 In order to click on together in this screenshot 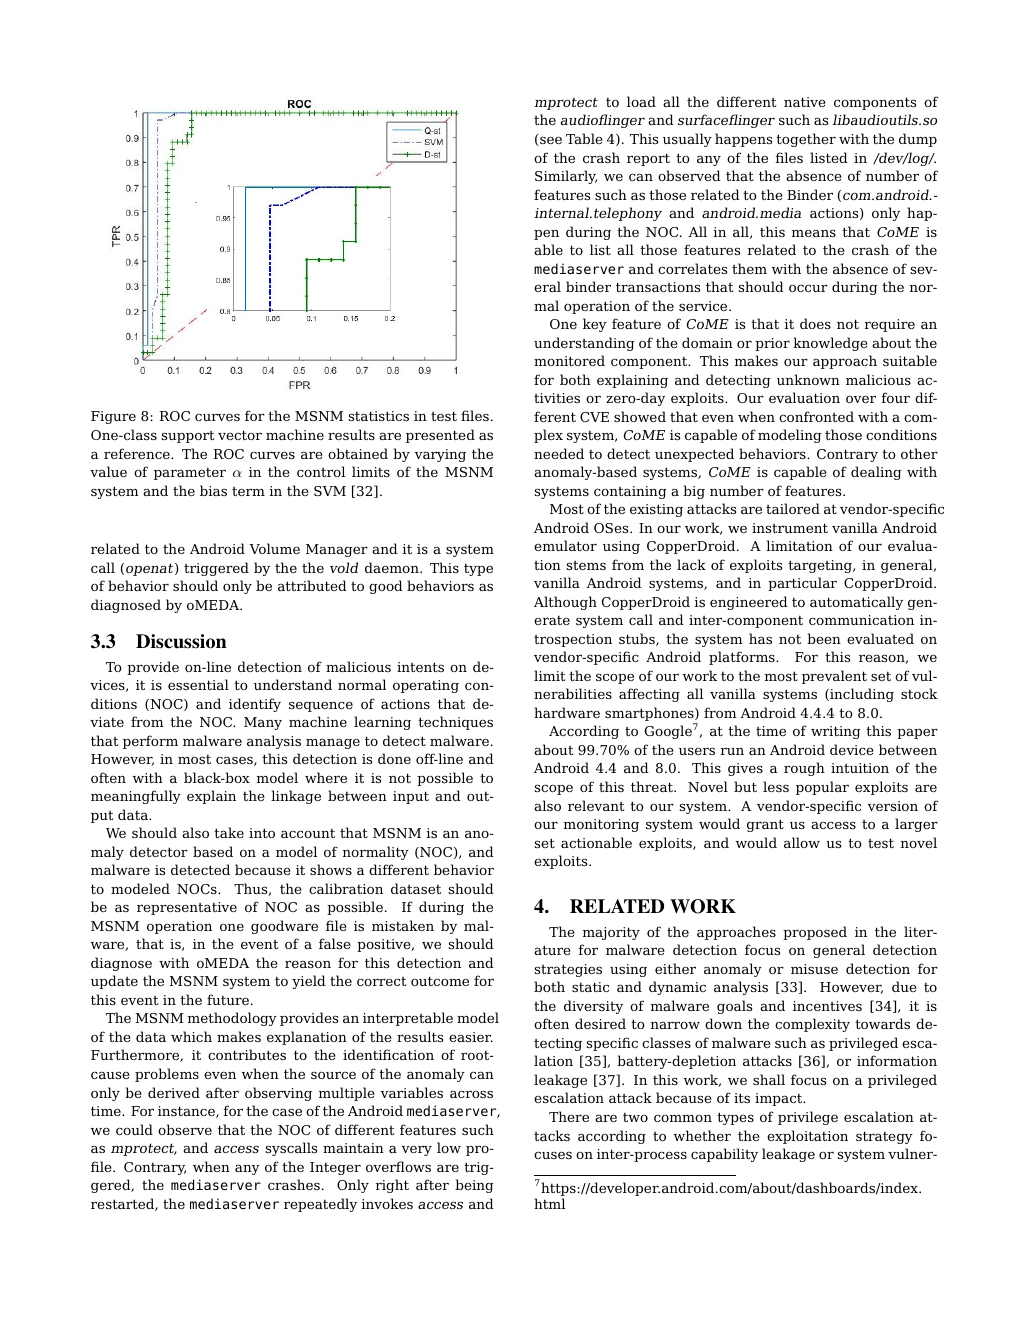, I will do `click(806, 140)`.
